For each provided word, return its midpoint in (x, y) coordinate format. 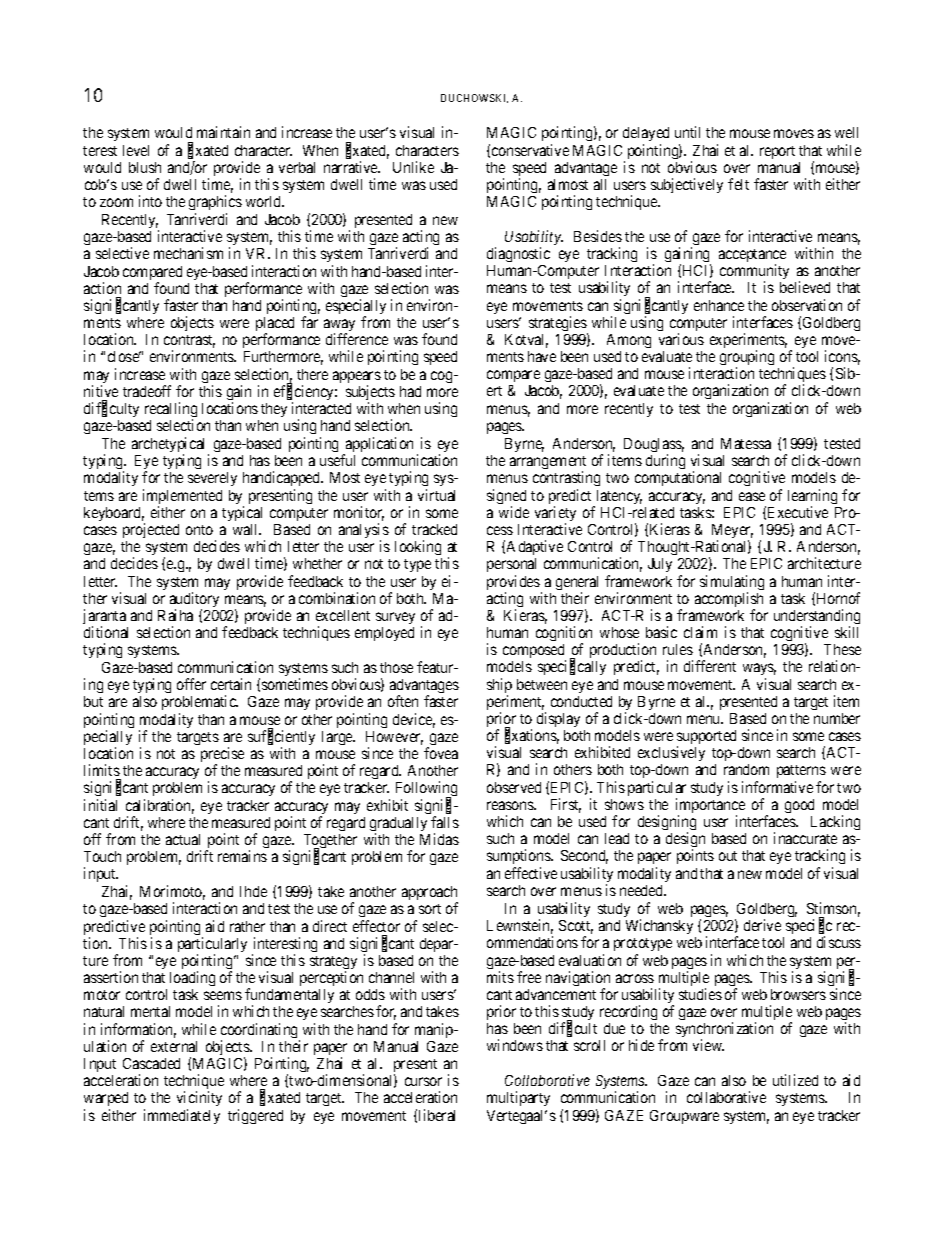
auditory (194, 601)
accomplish (729, 601)
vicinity (199, 1100)
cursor (423, 1081)
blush (145, 167)
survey (395, 618)
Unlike (413, 167)
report (777, 152)
